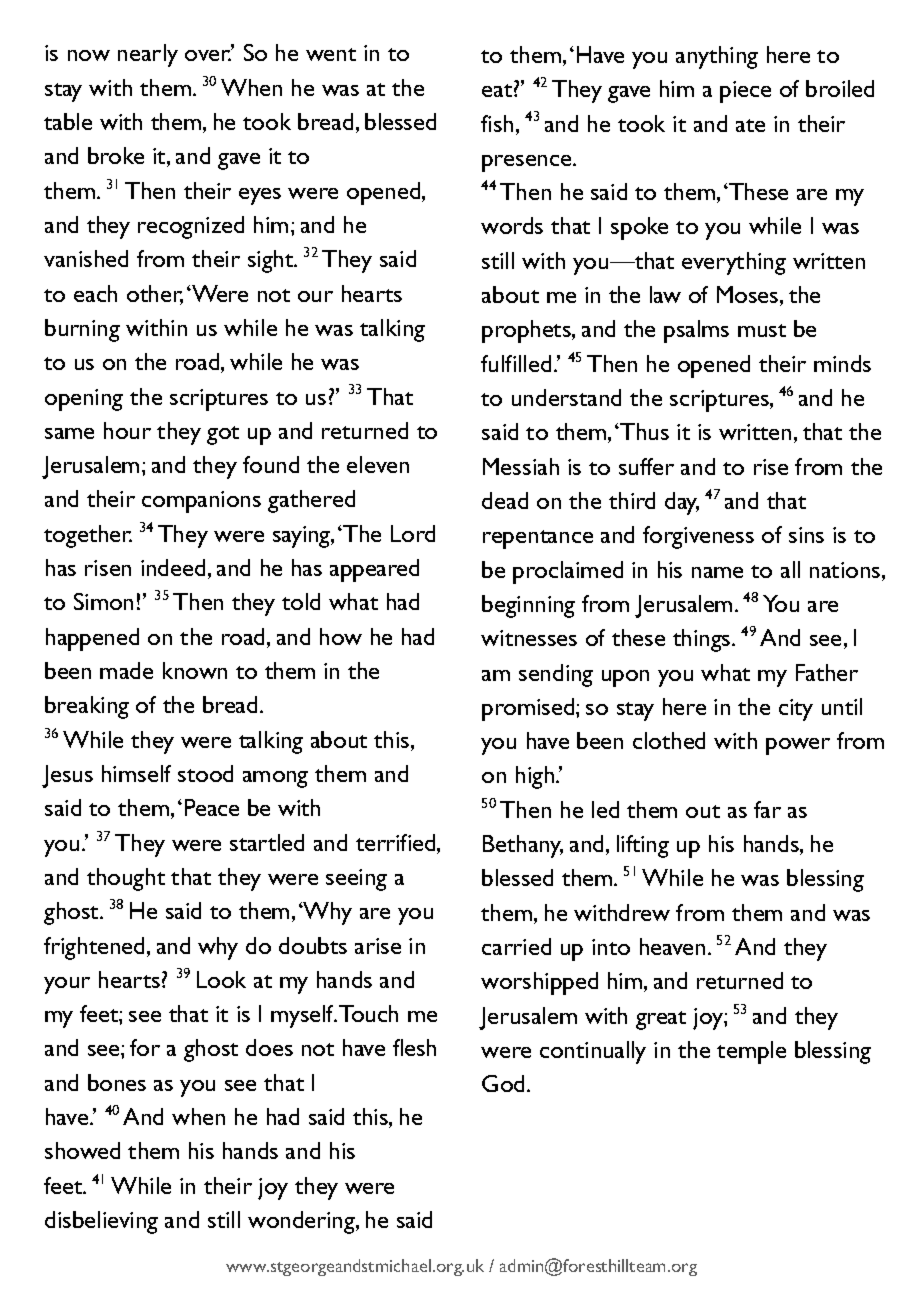  I want to click on made, so click(126, 670).
